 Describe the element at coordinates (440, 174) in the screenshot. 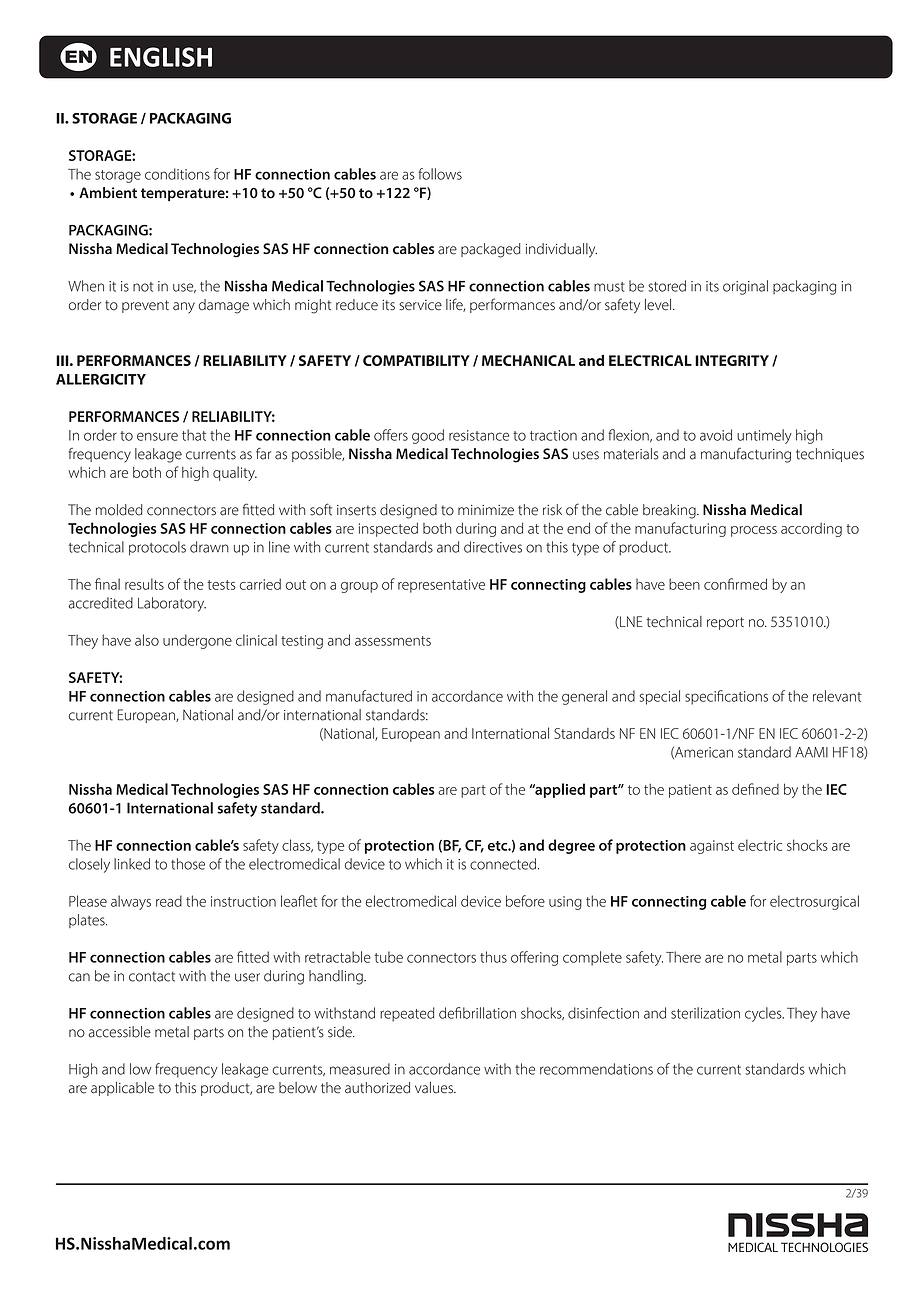

I see `follows` at that location.
